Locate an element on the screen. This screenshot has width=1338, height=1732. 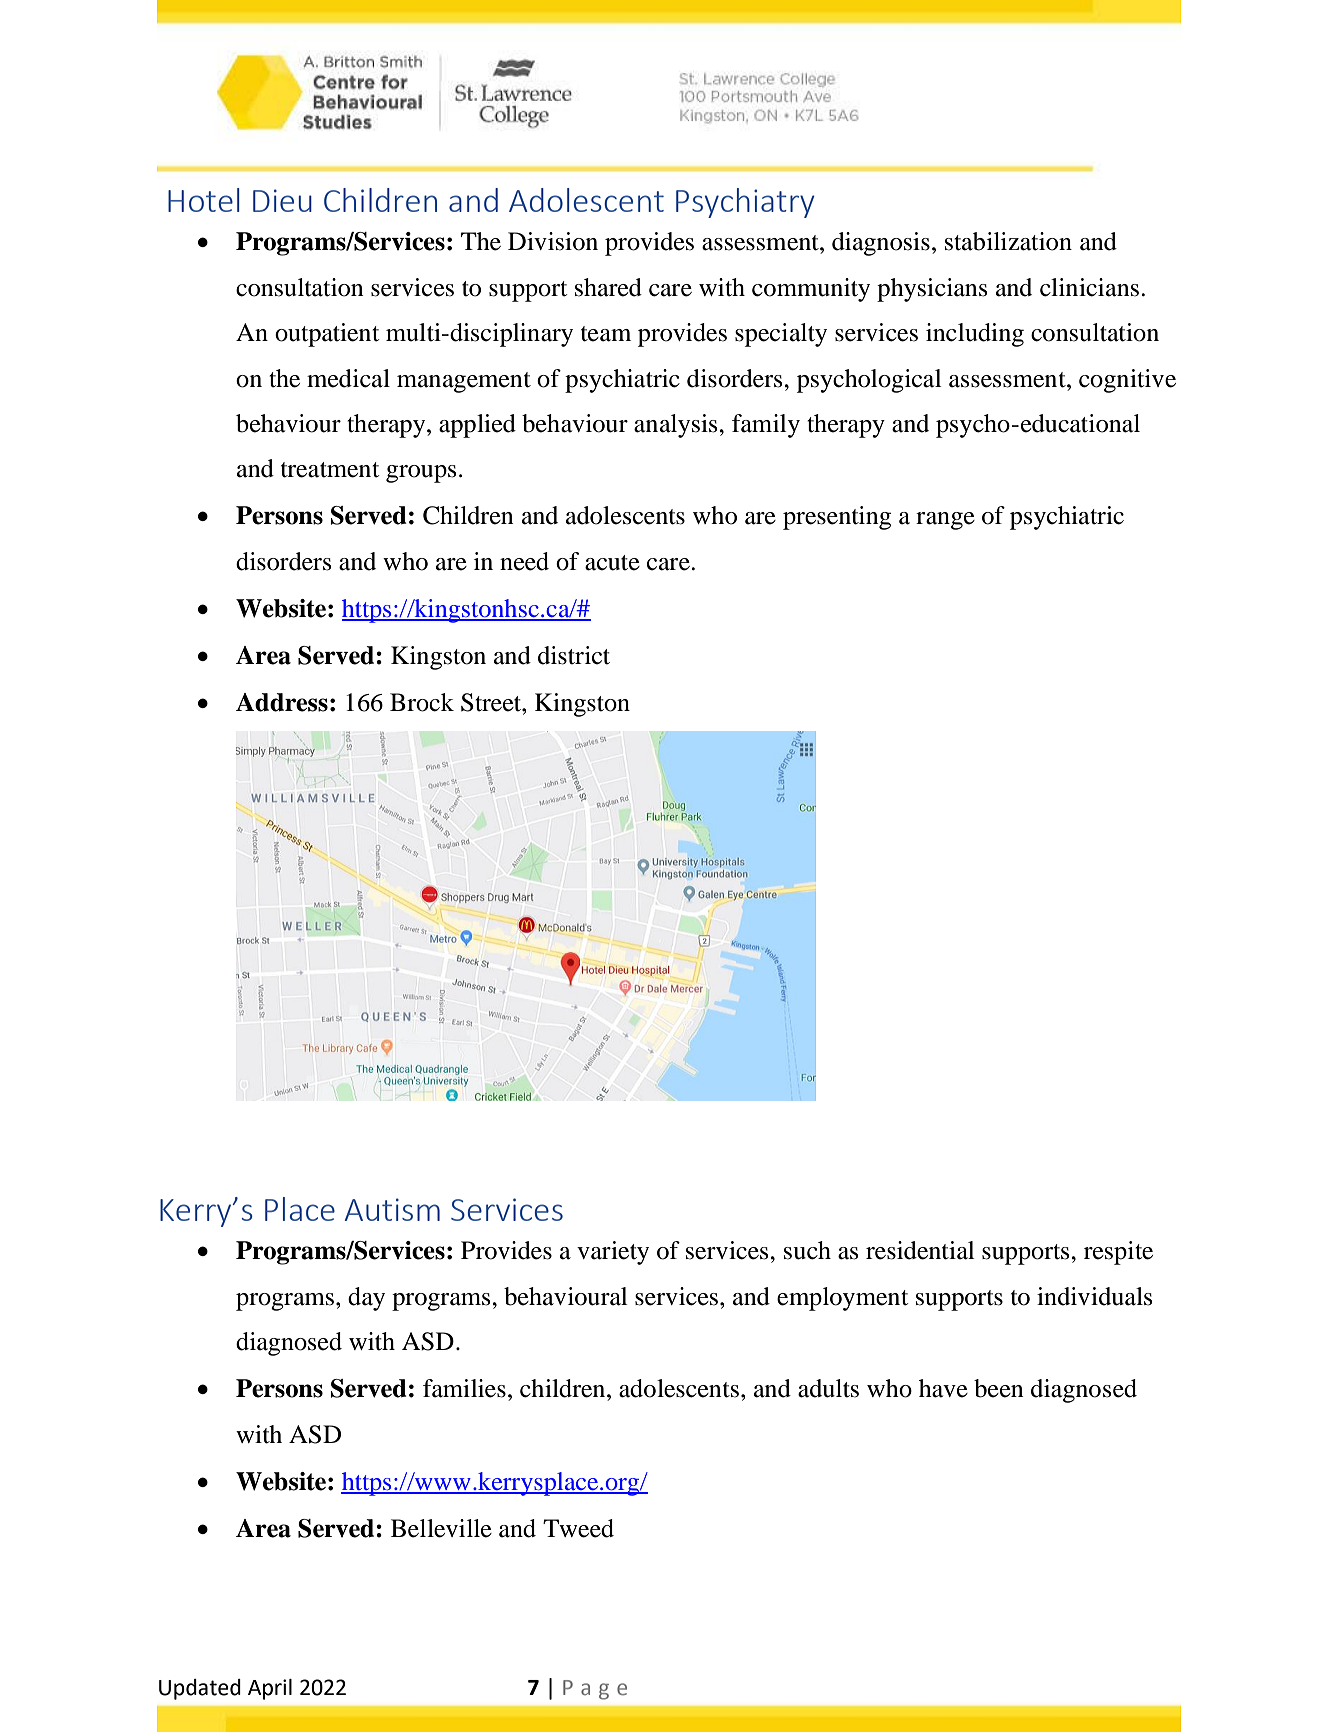
stabilization is located at coordinates (1008, 241).
